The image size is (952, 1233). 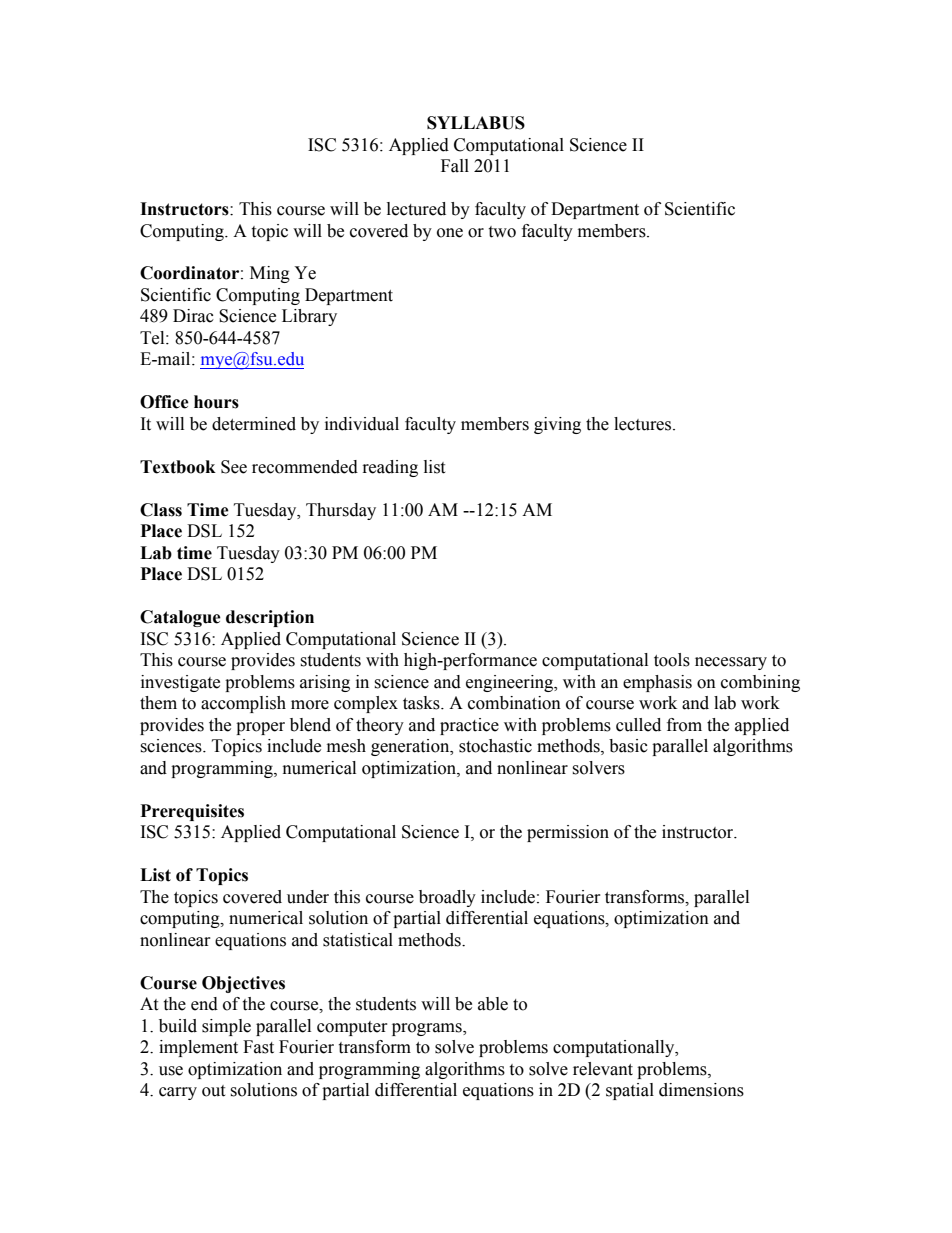 What do you see at coordinates (428, 1029) in the image?
I see `programs` at bounding box center [428, 1029].
